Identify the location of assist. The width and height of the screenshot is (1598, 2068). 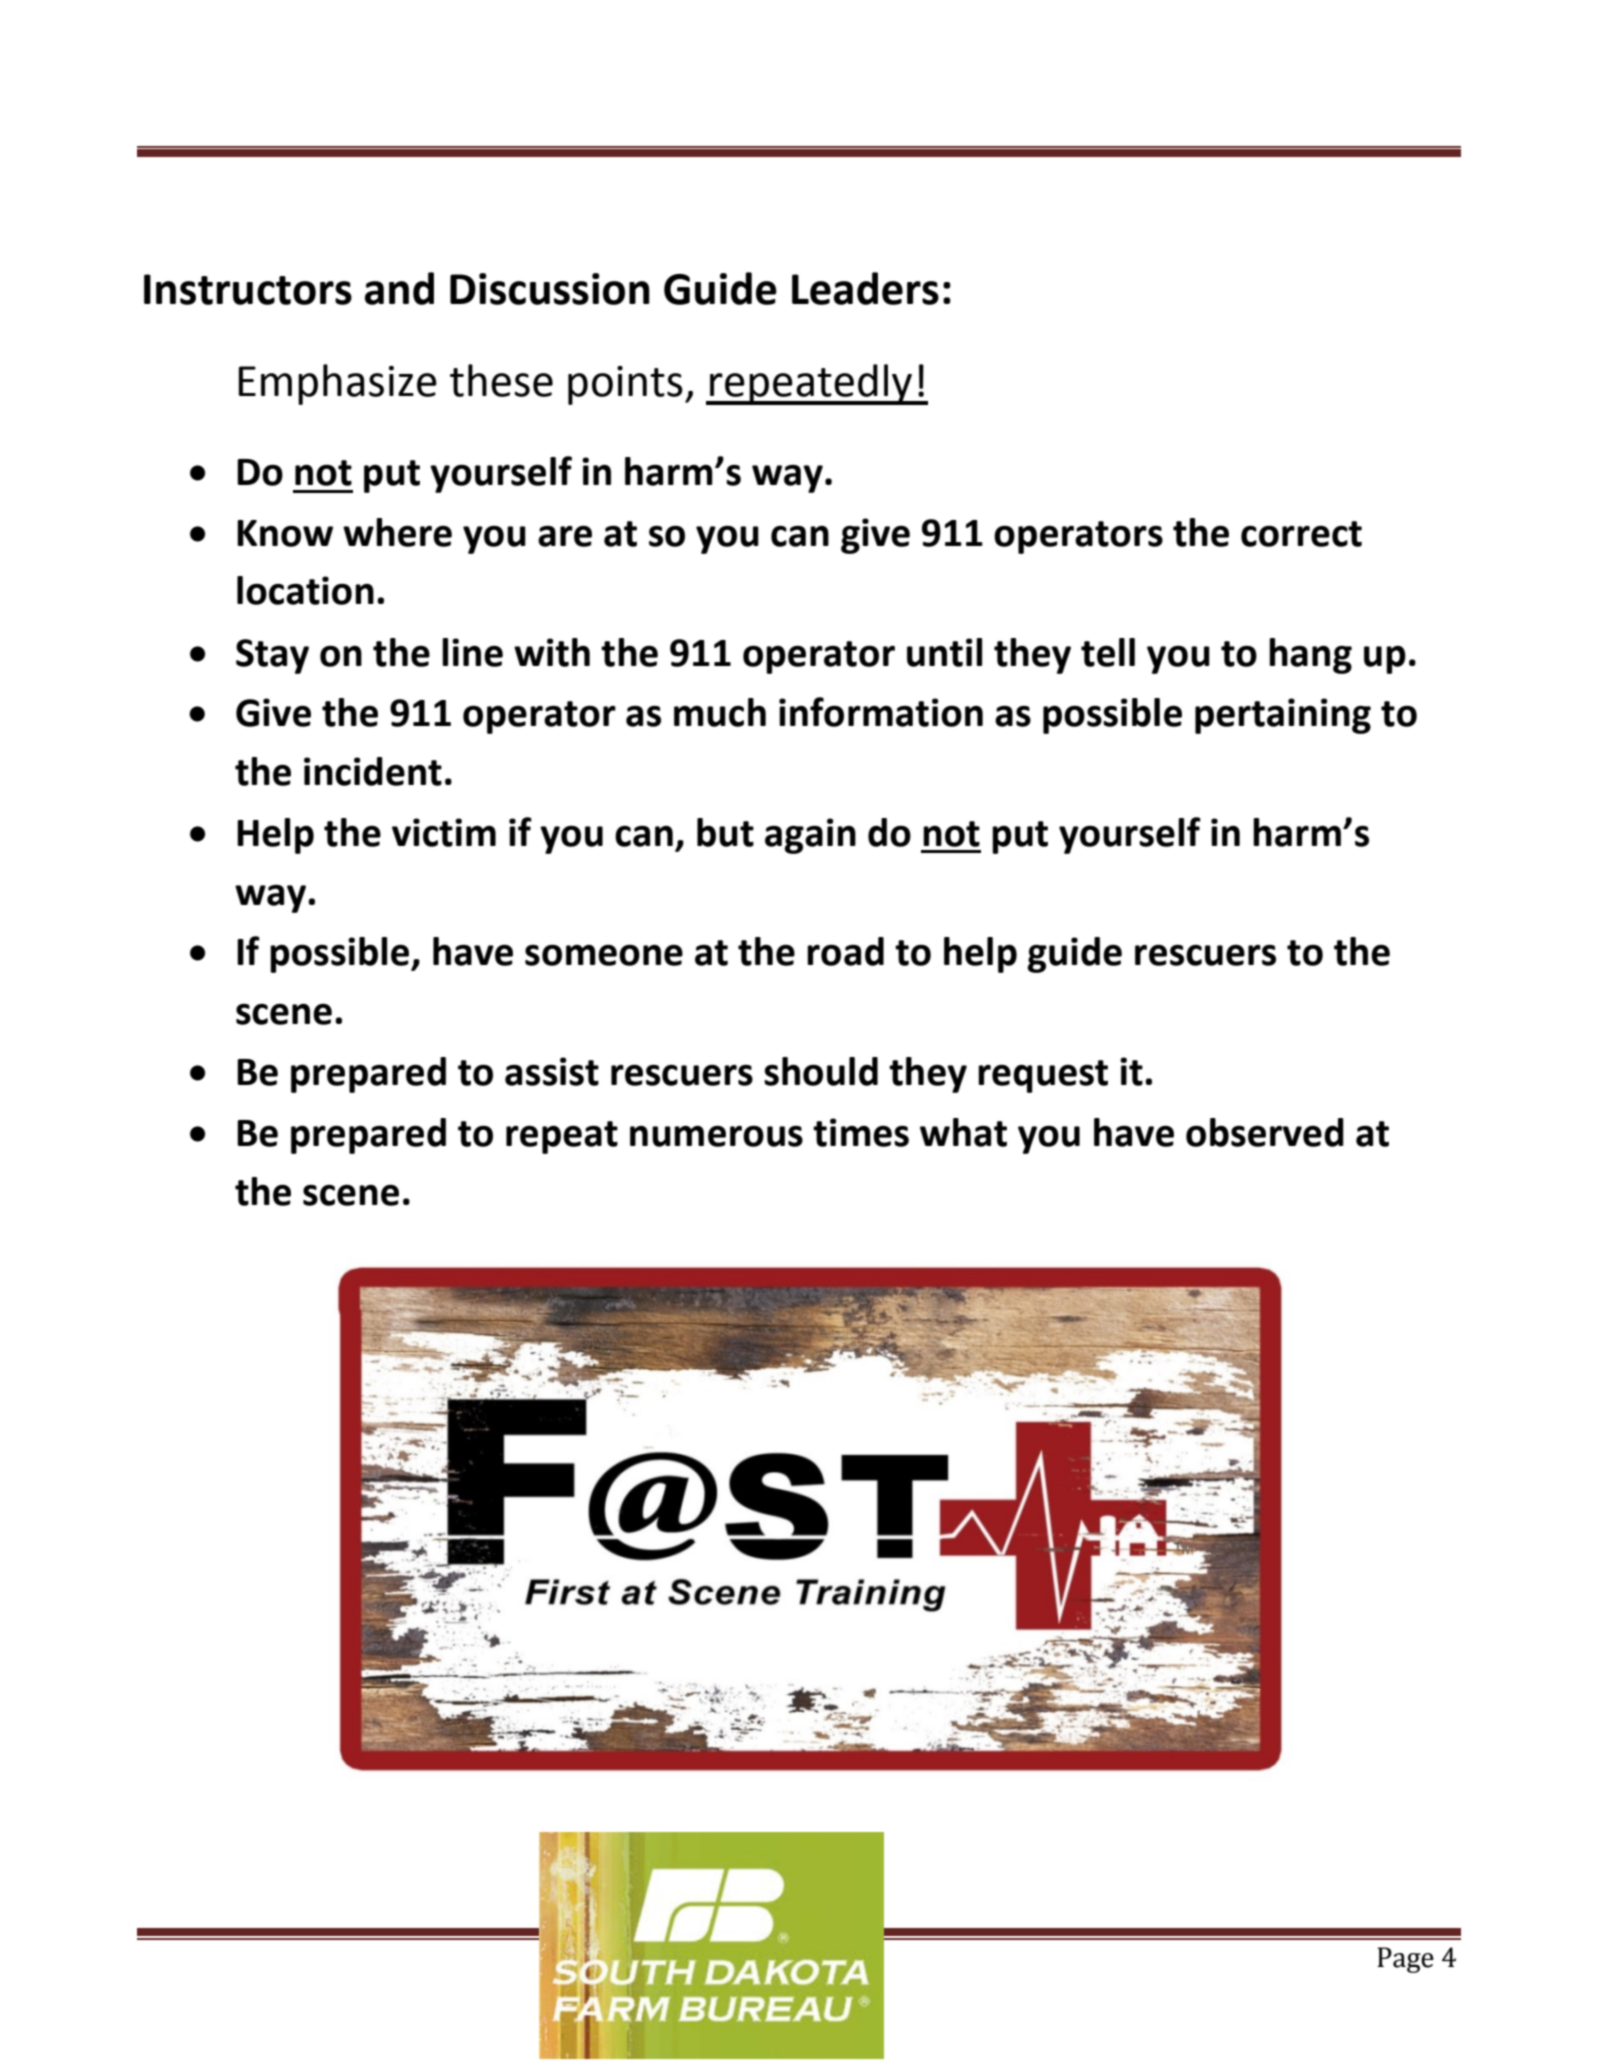
(552, 1071).
